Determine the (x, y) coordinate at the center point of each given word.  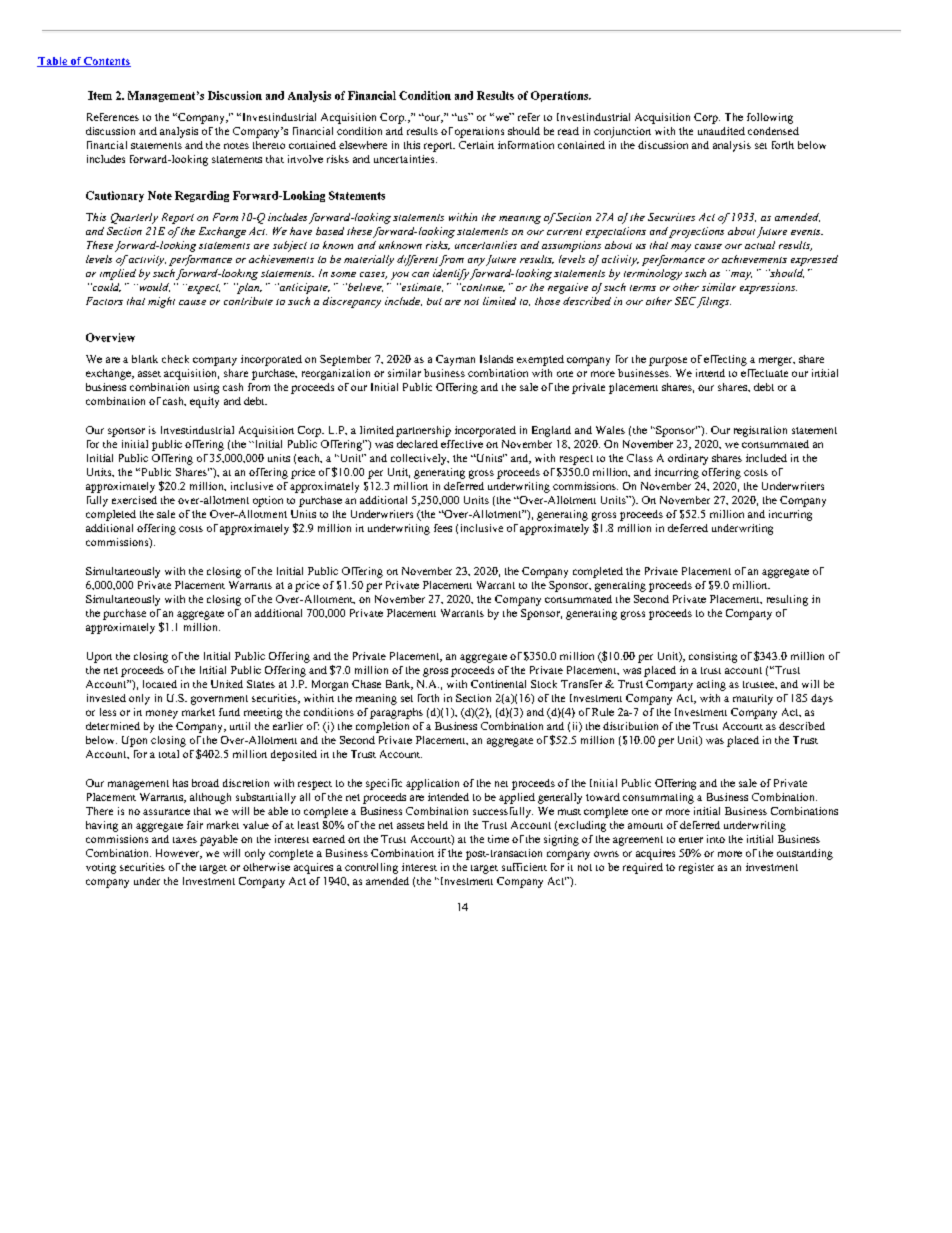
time (498, 839)
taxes (185, 840)
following (770, 118)
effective (462, 444)
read (568, 131)
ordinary (688, 459)
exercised (134, 500)
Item (100, 95)
